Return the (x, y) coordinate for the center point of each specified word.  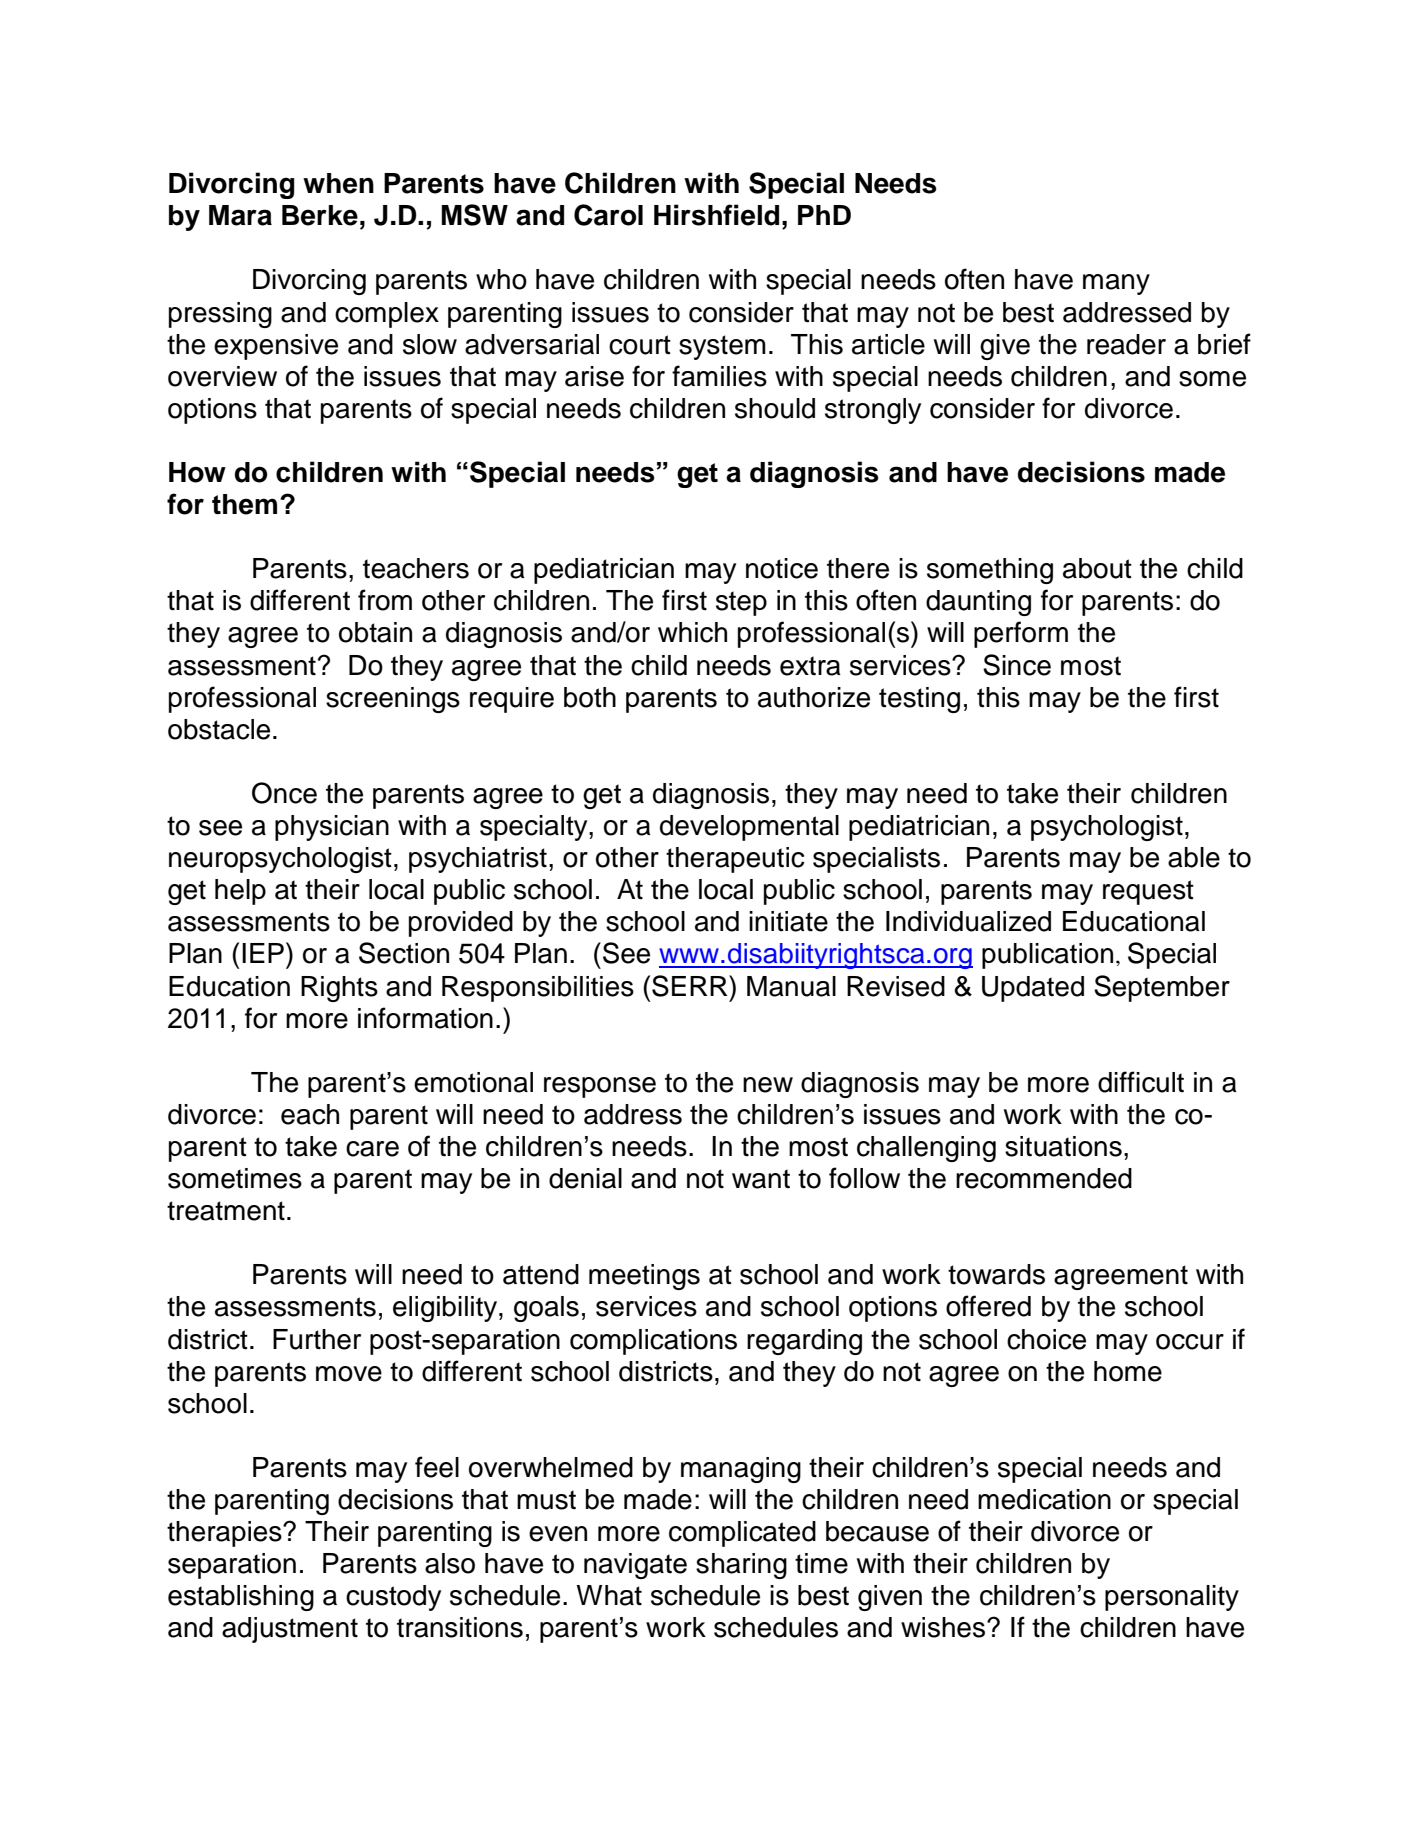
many (1116, 284)
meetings (644, 1277)
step (741, 603)
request (1148, 892)
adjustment (290, 1630)
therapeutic (735, 860)
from (385, 600)
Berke (320, 215)
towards (996, 1274)
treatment (226, 1211)
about (1097, 568)
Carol (608, 215)
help (240, 892)
